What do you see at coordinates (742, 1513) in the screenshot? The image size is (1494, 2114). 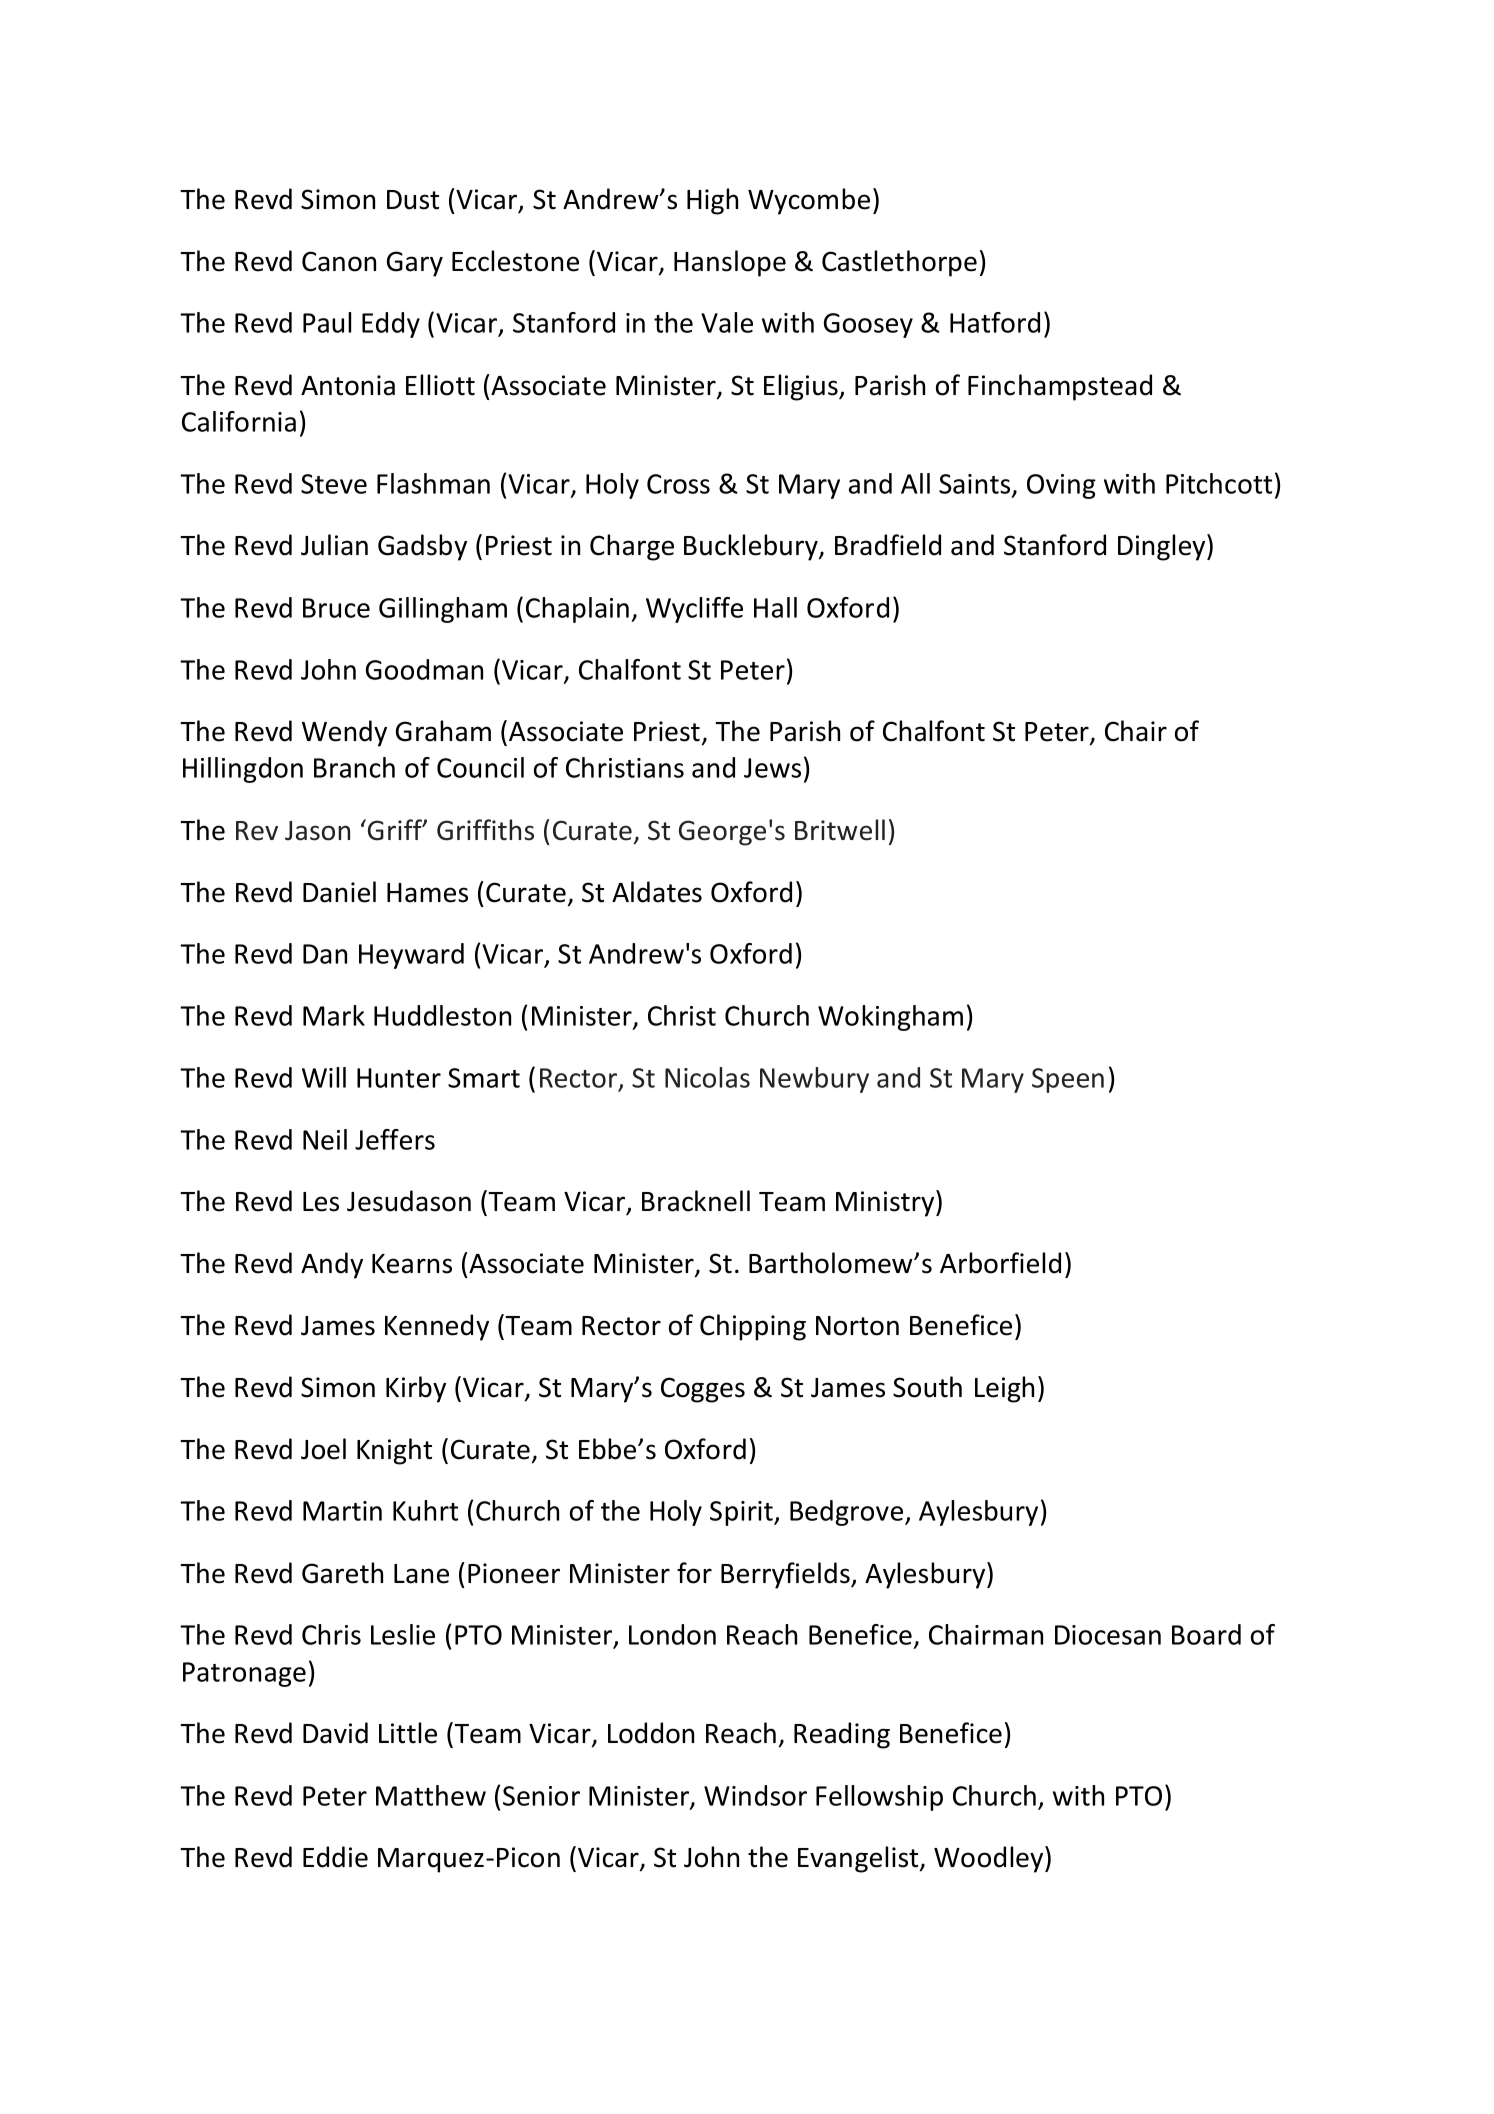 I see `Spirit` at bounding box center [742, 1513].
